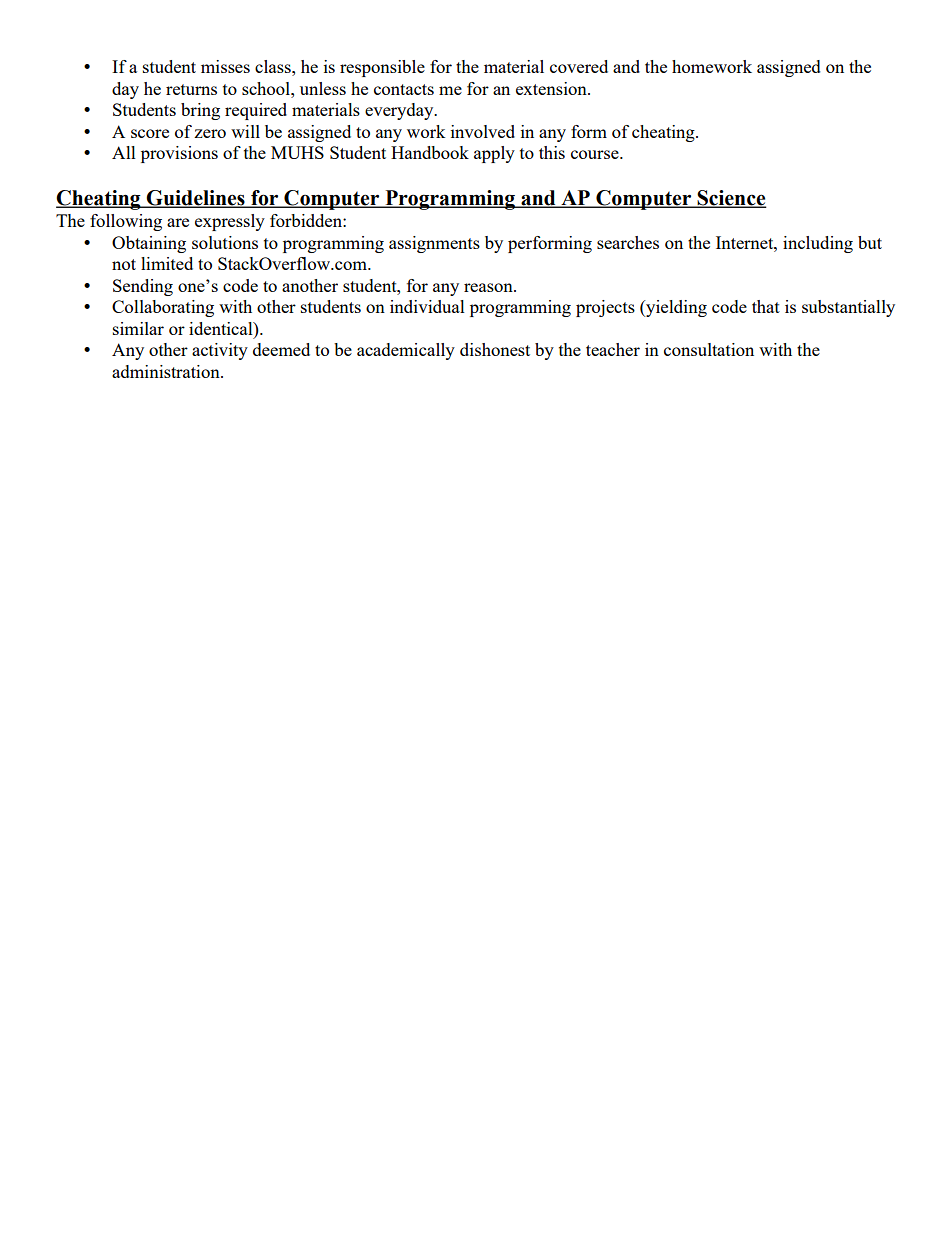 The height and width of the image is (1233, 952). Describe the element at coordinates (489, 287) in the image. I see `reason` at that location.
